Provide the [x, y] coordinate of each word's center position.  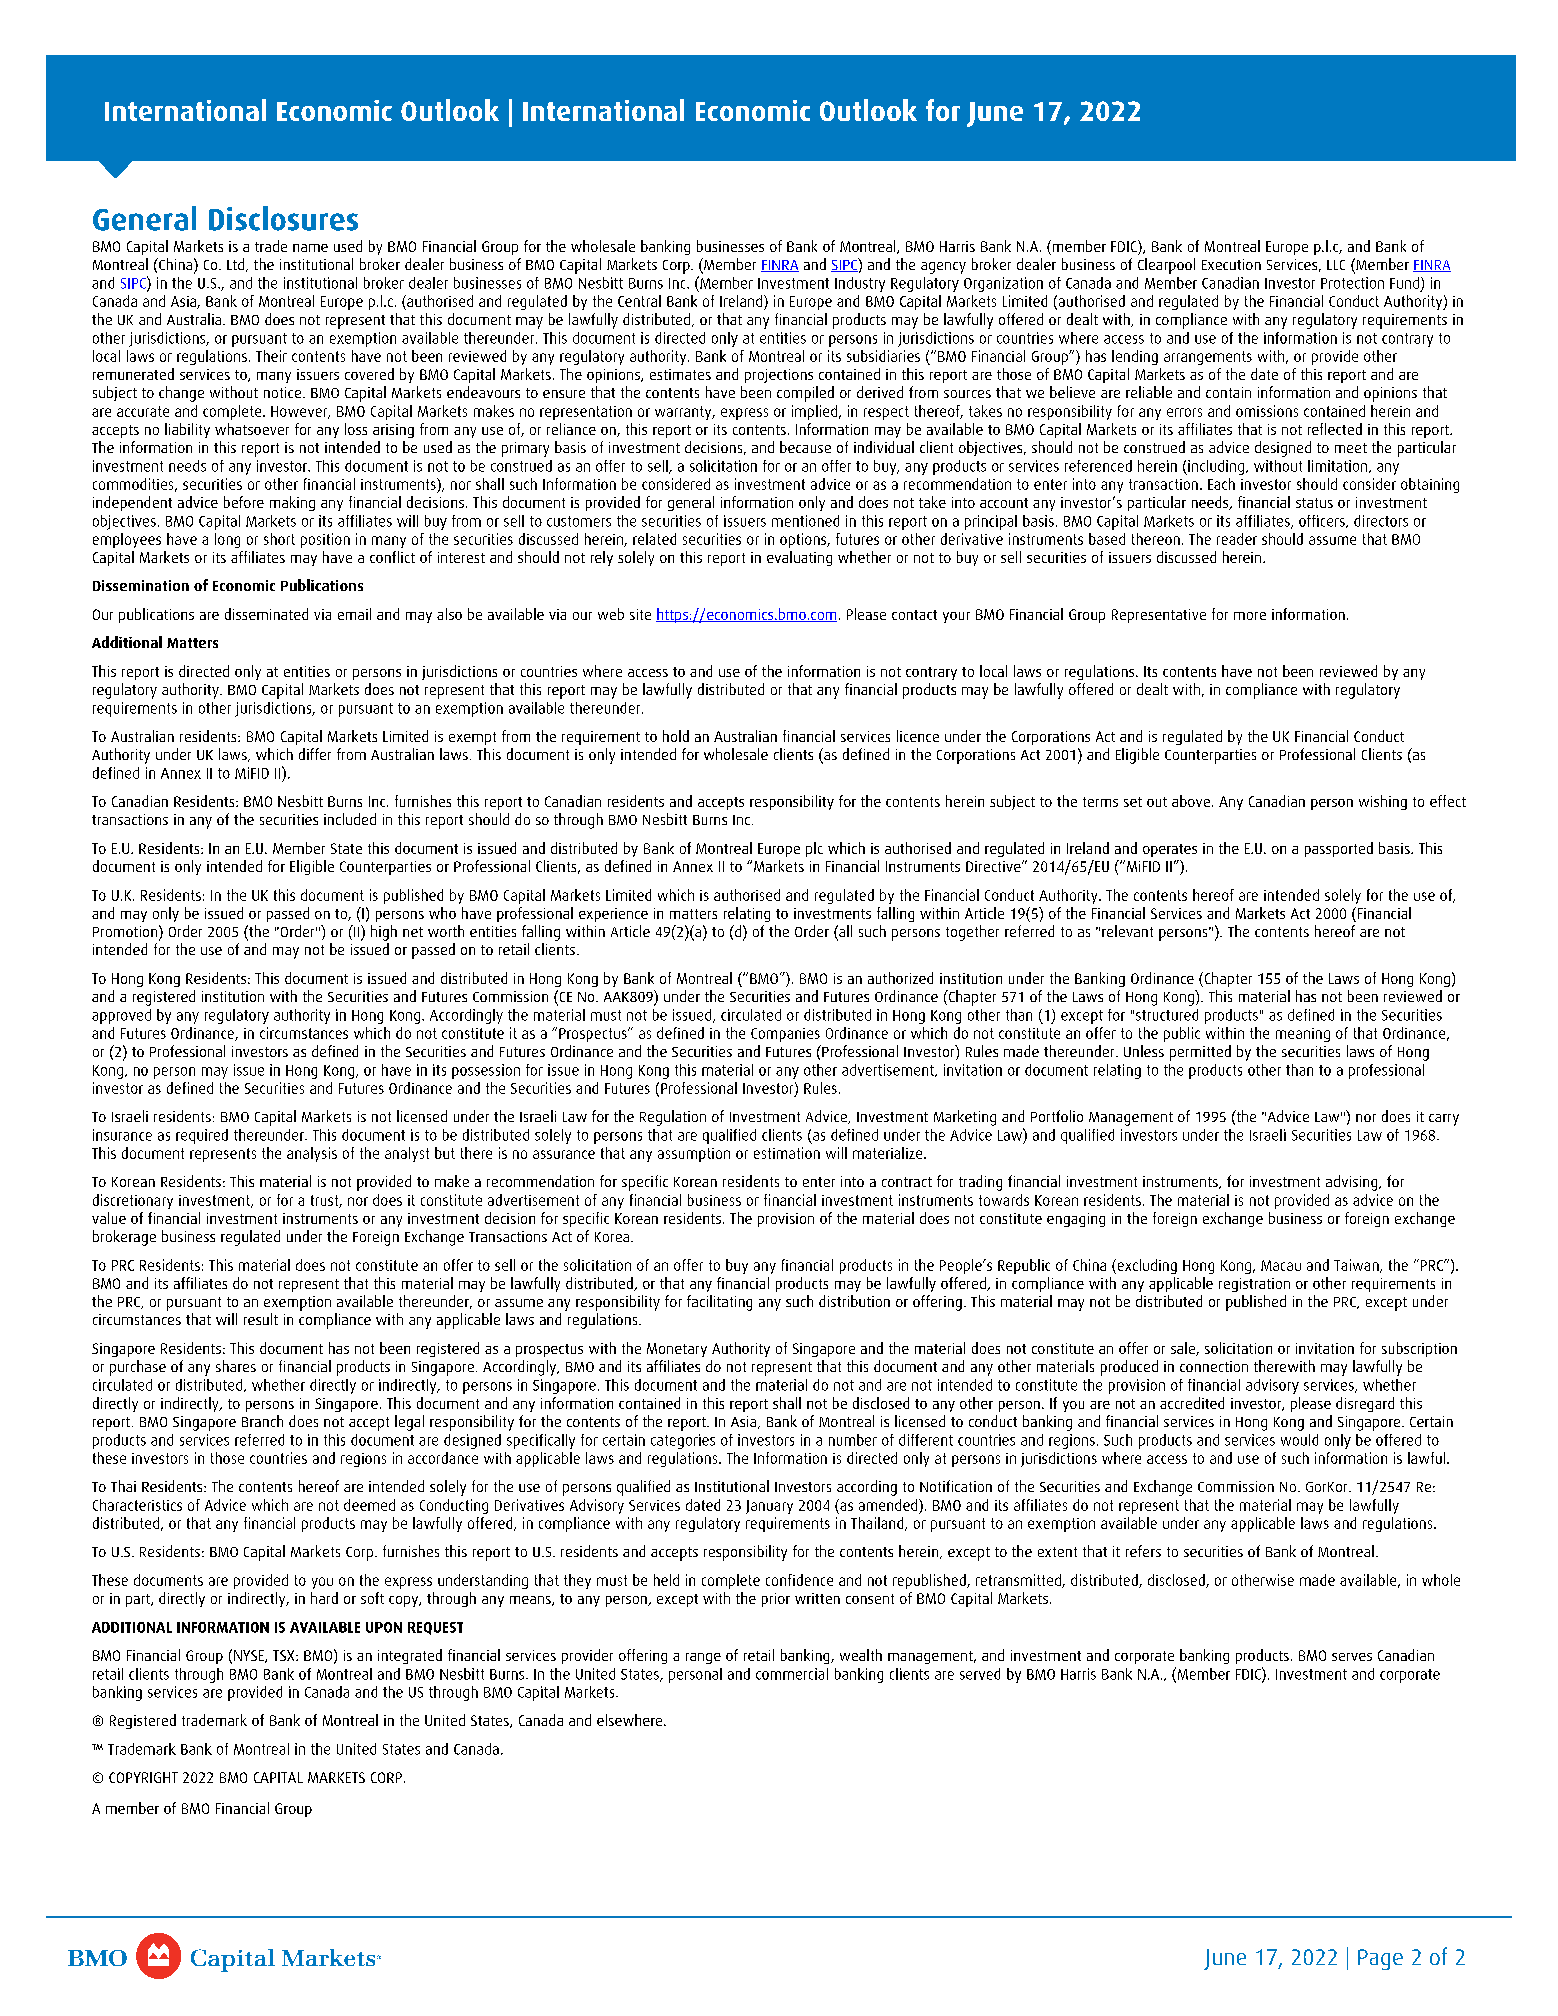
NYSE [250, 1656]
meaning [1303, 1035]
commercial [792, 1674]
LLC [1336, 265]
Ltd [237, 265]
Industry [860, 284]
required [202, 1136]
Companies [785, 1035]
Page [1380, 1959]
